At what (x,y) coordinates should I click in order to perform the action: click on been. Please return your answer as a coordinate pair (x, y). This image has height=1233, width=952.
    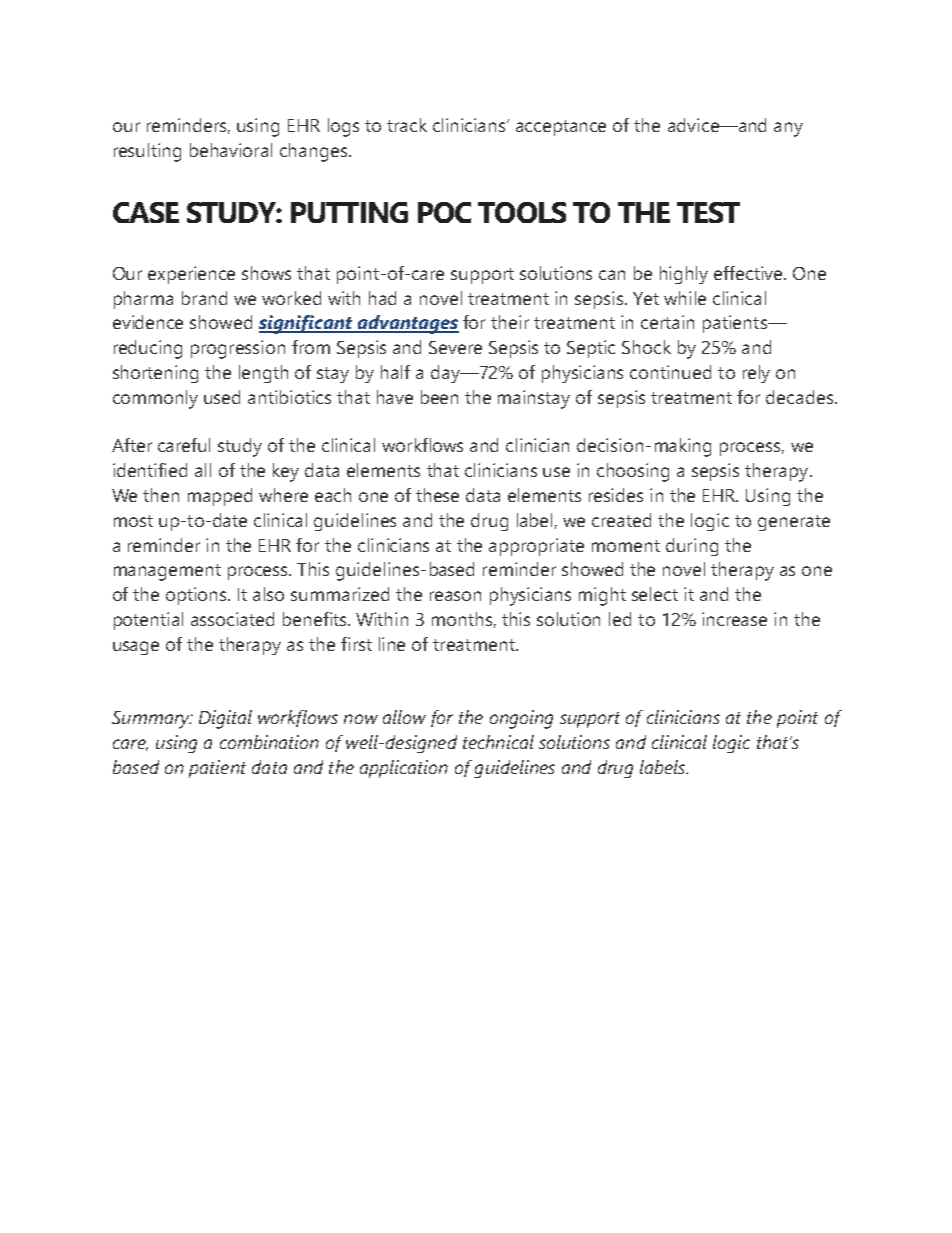
    Looking at the image, I should click on (439, 397).
